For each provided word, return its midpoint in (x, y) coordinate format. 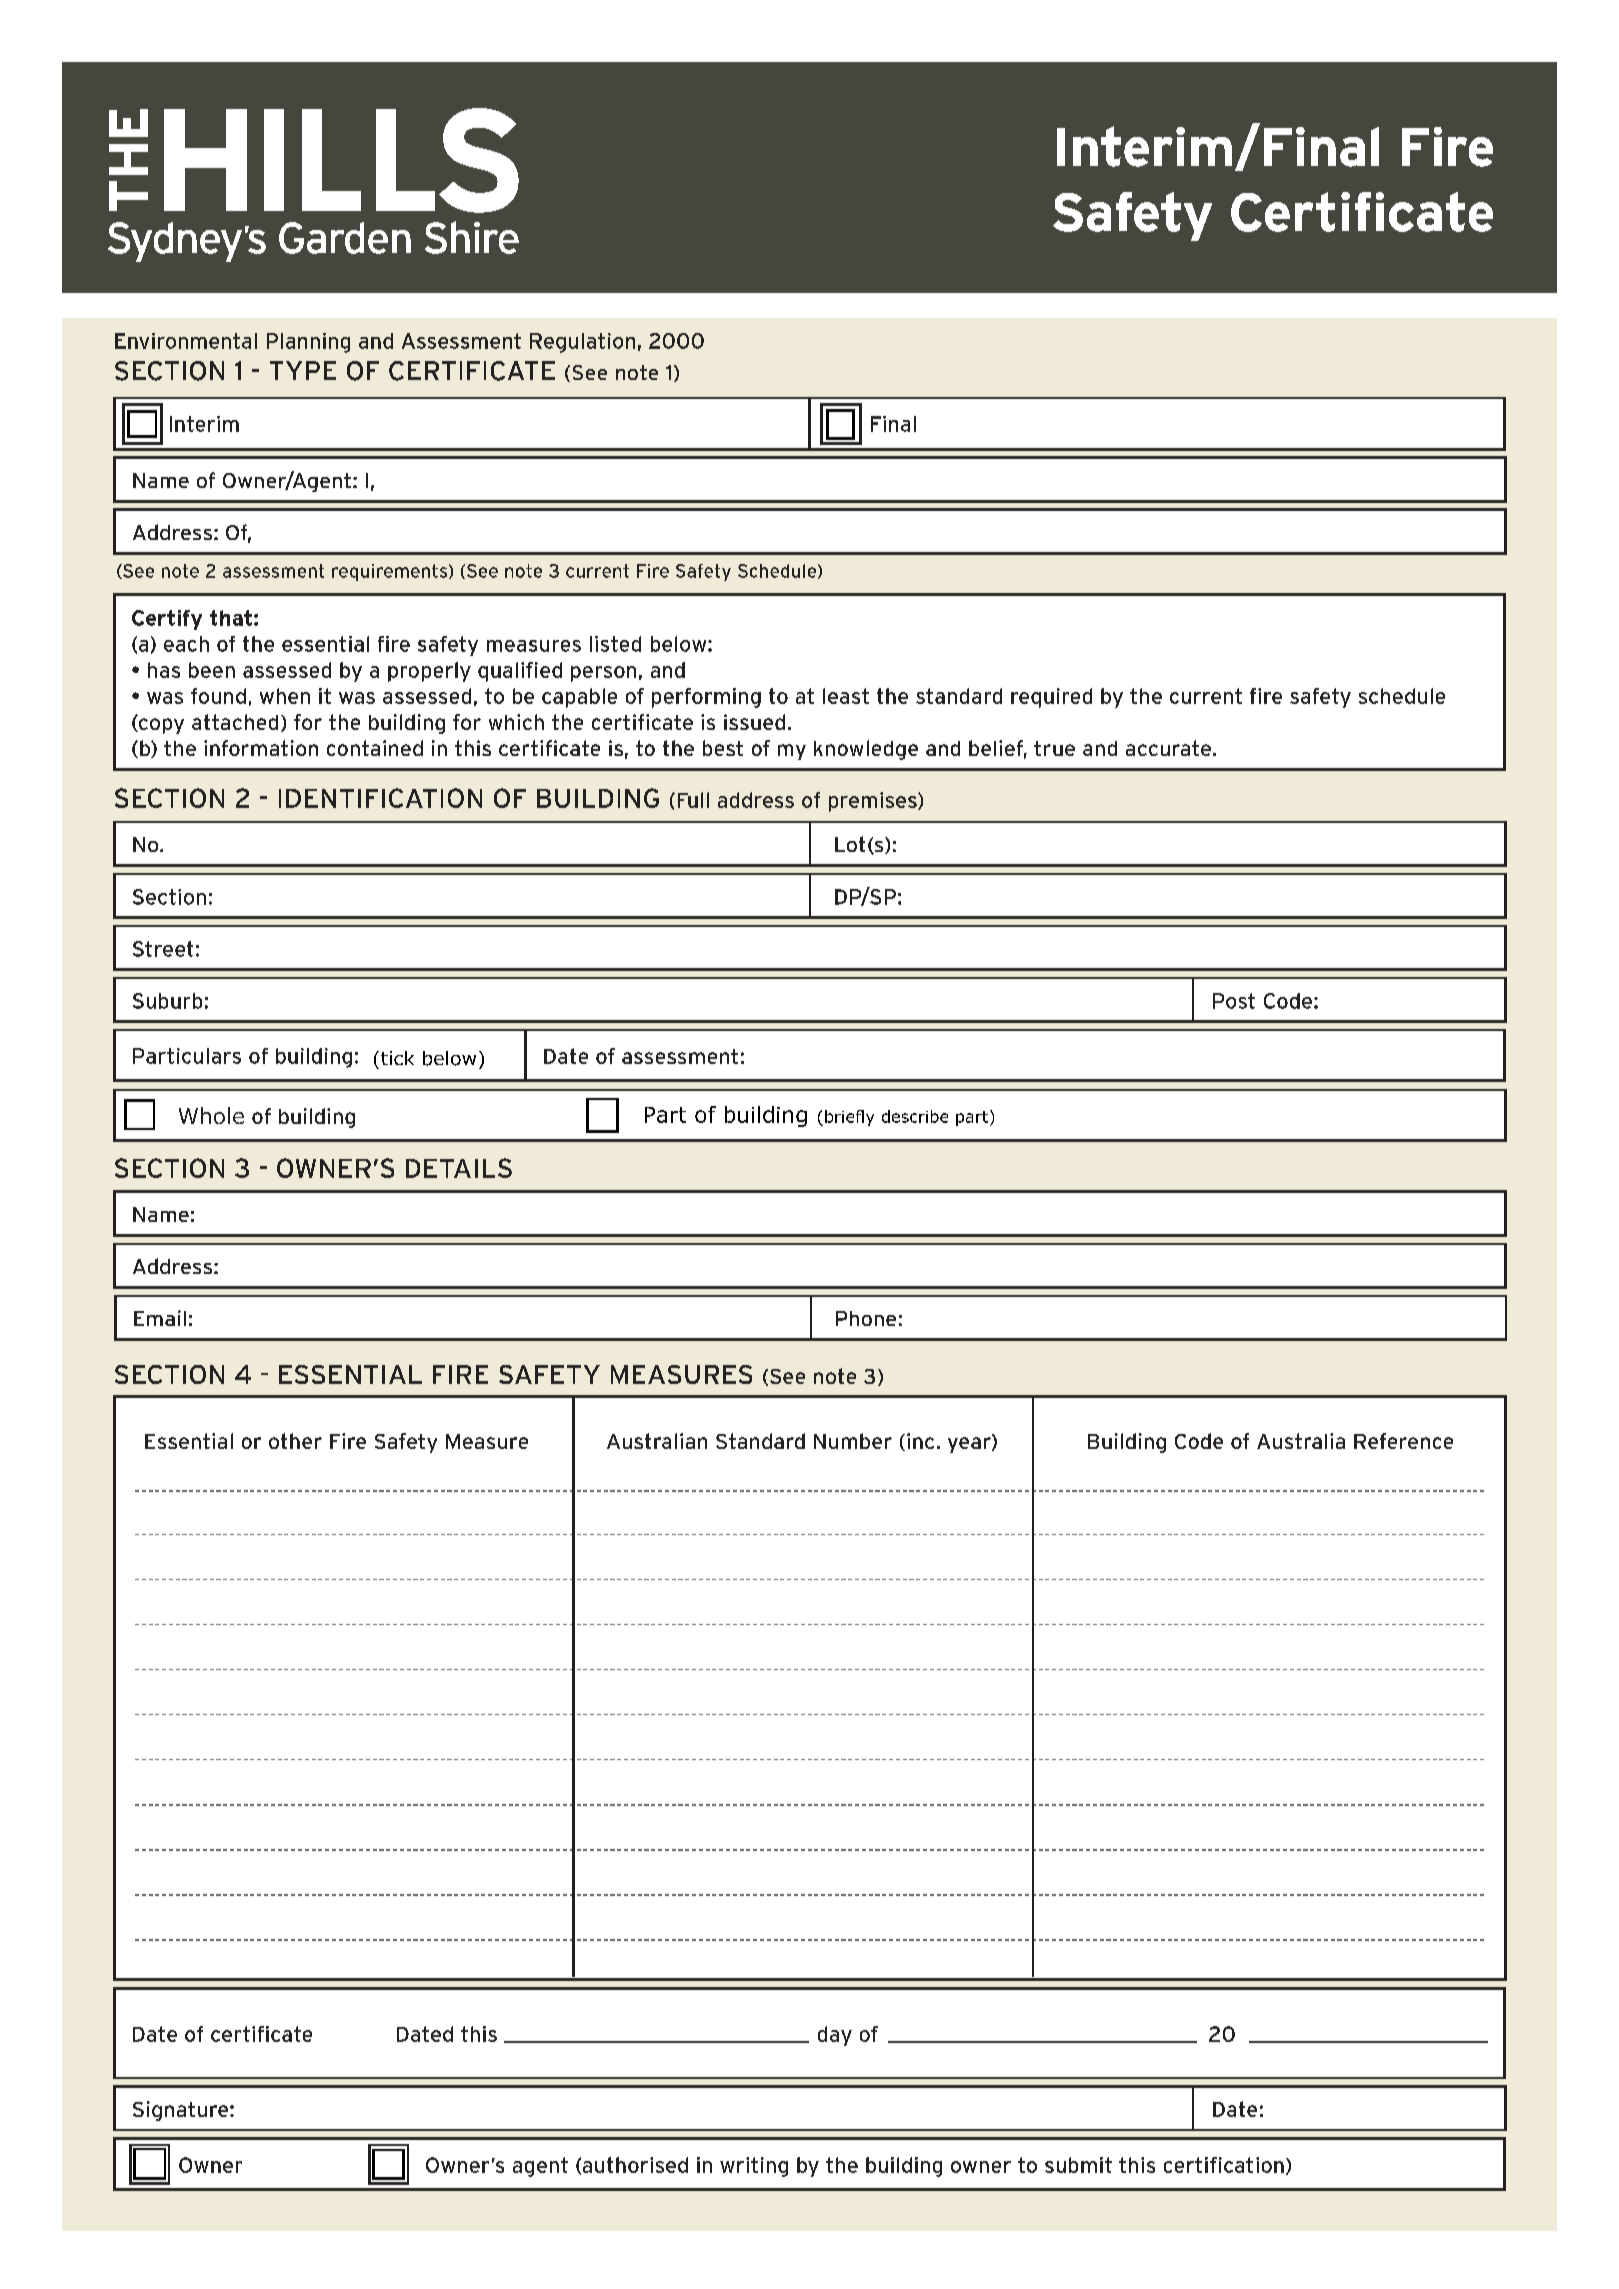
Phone (866, 1318)
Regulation (582, 343)
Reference (1403, 1441)
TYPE (303, 370)
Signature (182, 2111)
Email (160, 1318)
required (1051, 698)
